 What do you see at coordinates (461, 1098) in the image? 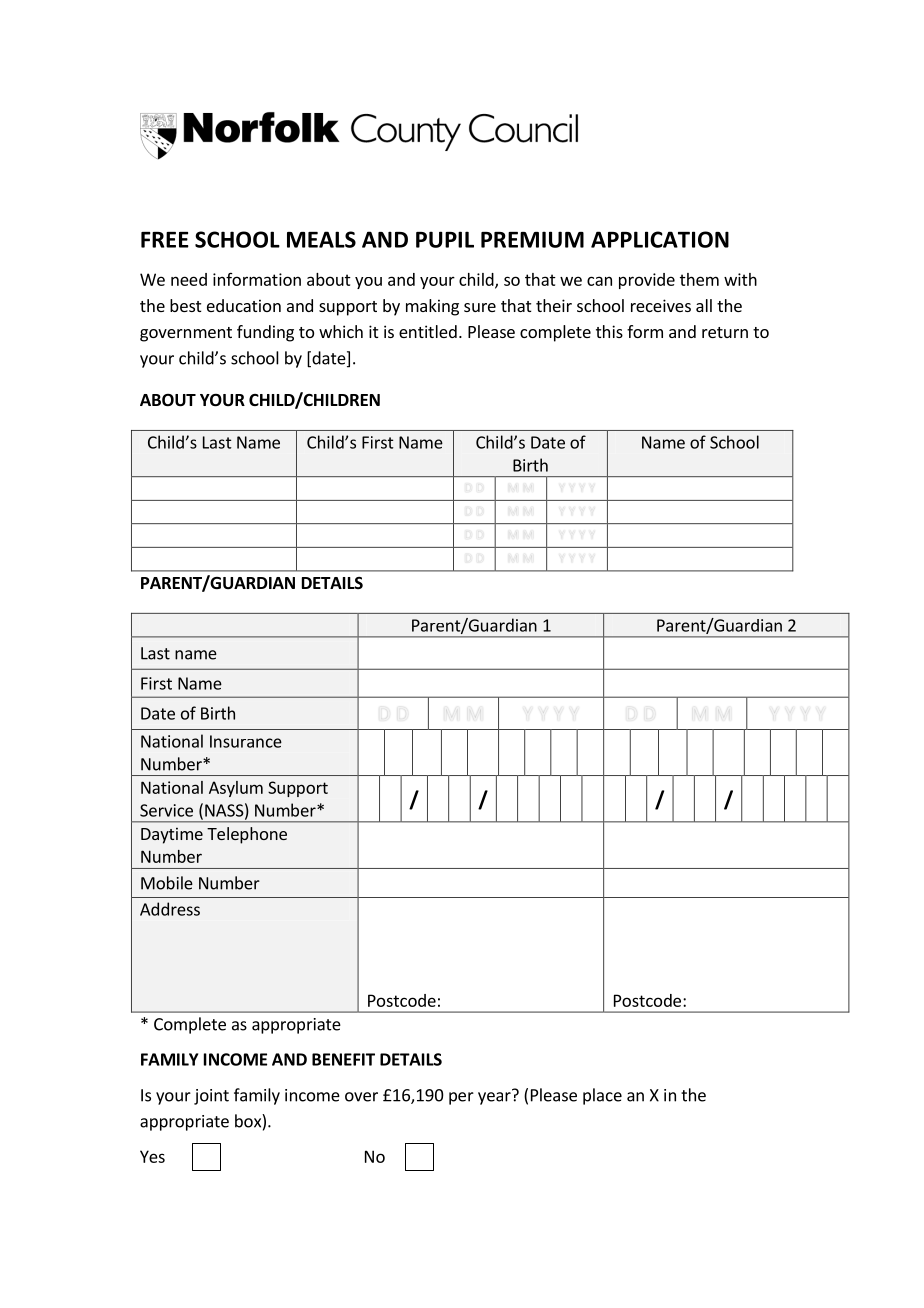
I see `per` at bounding box center [461, 1098].
